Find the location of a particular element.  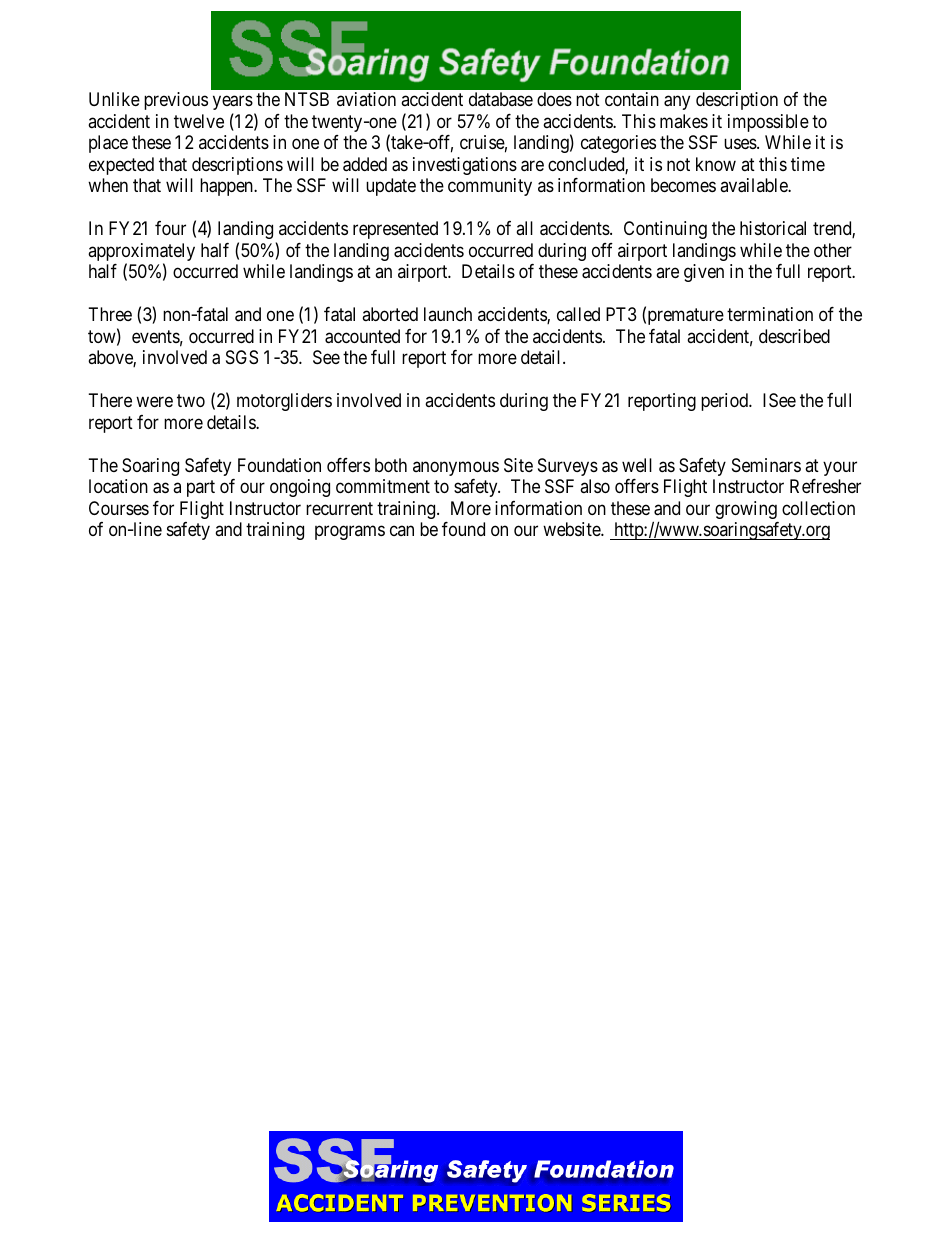

can is located at coordinates (402, 531).
